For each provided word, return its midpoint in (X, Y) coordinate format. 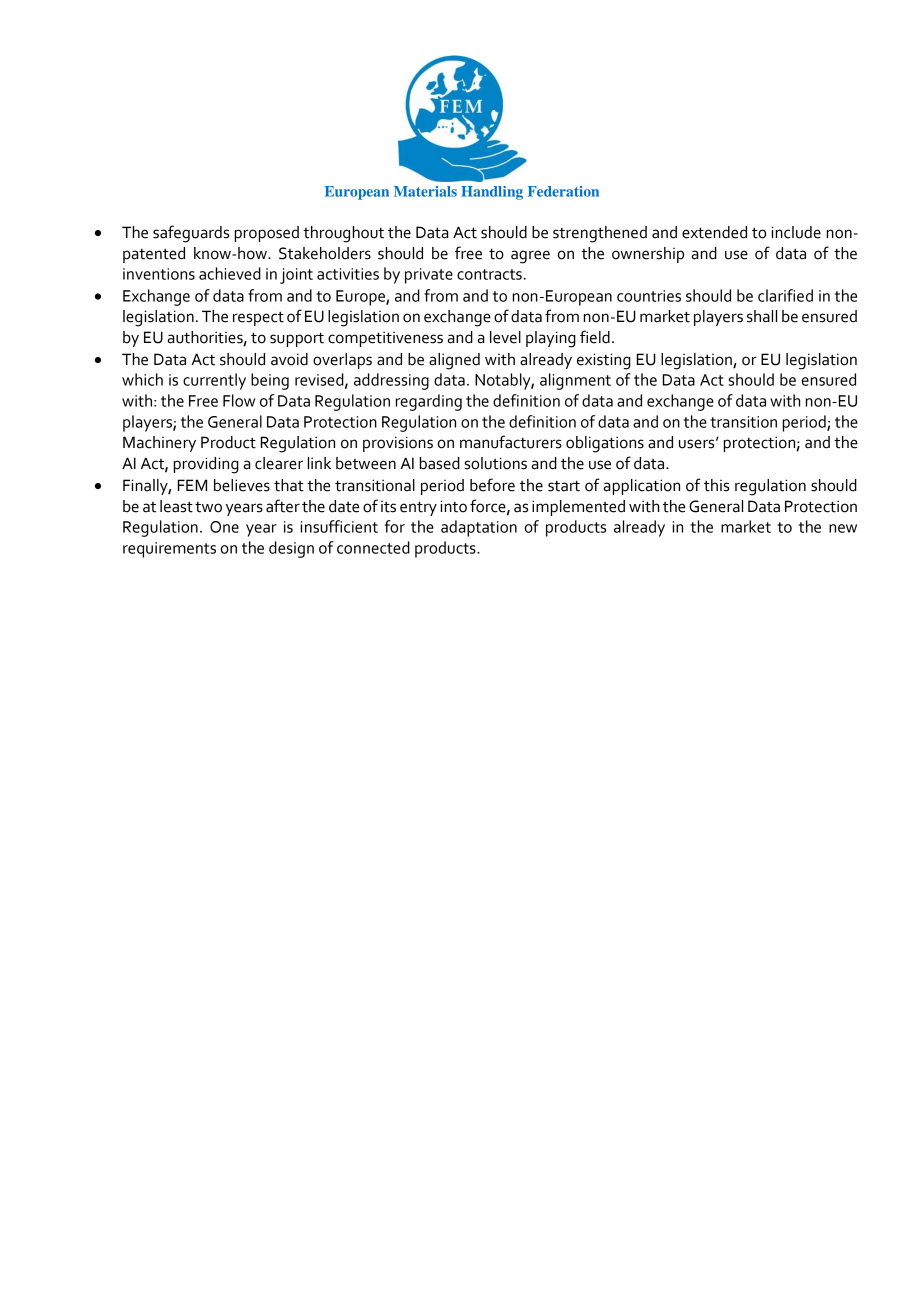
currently (214, 381)
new (843, 528)
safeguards (191, 234)
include (796, 232)
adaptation (479, 528)
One (224, 527)
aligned (454, 361)
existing (604, 361)
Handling (492, 193)
